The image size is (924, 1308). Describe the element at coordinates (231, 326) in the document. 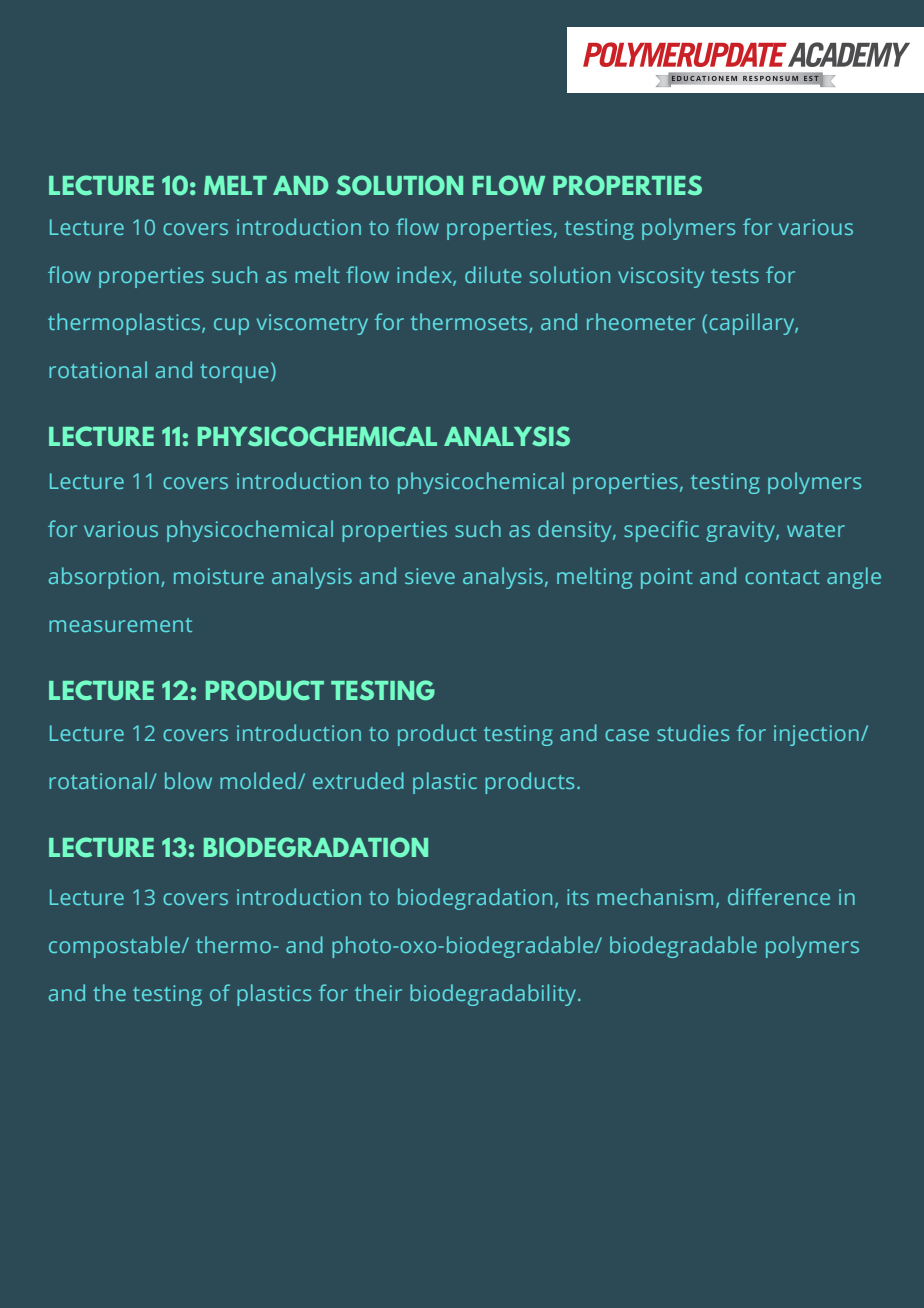

I see `cup` at that location.
